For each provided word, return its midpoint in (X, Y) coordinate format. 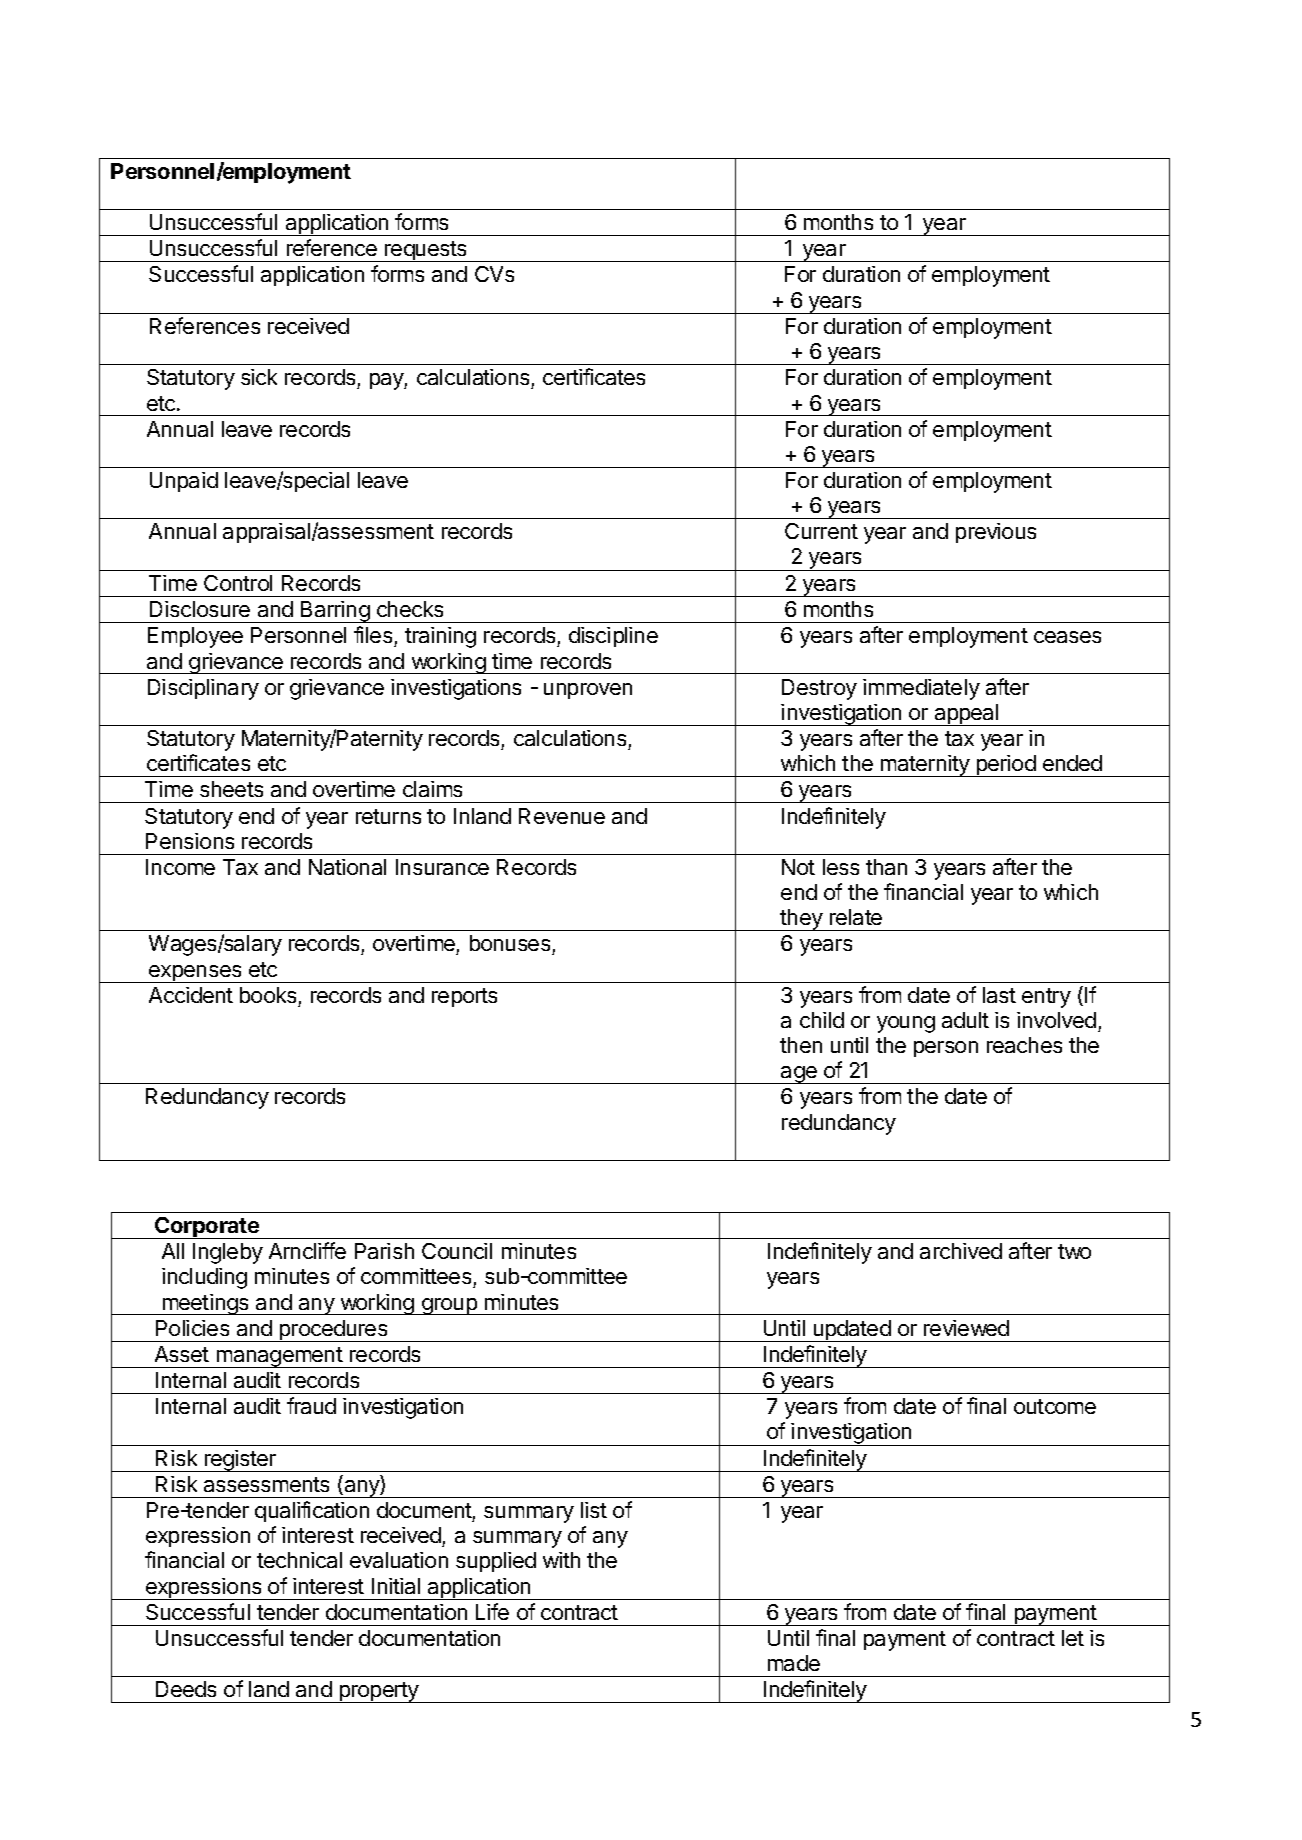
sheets (231, 789)
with (561, 1560)
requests (426, 251)
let (1073, 1638)
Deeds (186, 1689)
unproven (588, 691)
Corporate (207, 1228)
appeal (966, 715)
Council (457, 1251)
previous (996, 533)
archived (961, 1251)
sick (259, 377)
